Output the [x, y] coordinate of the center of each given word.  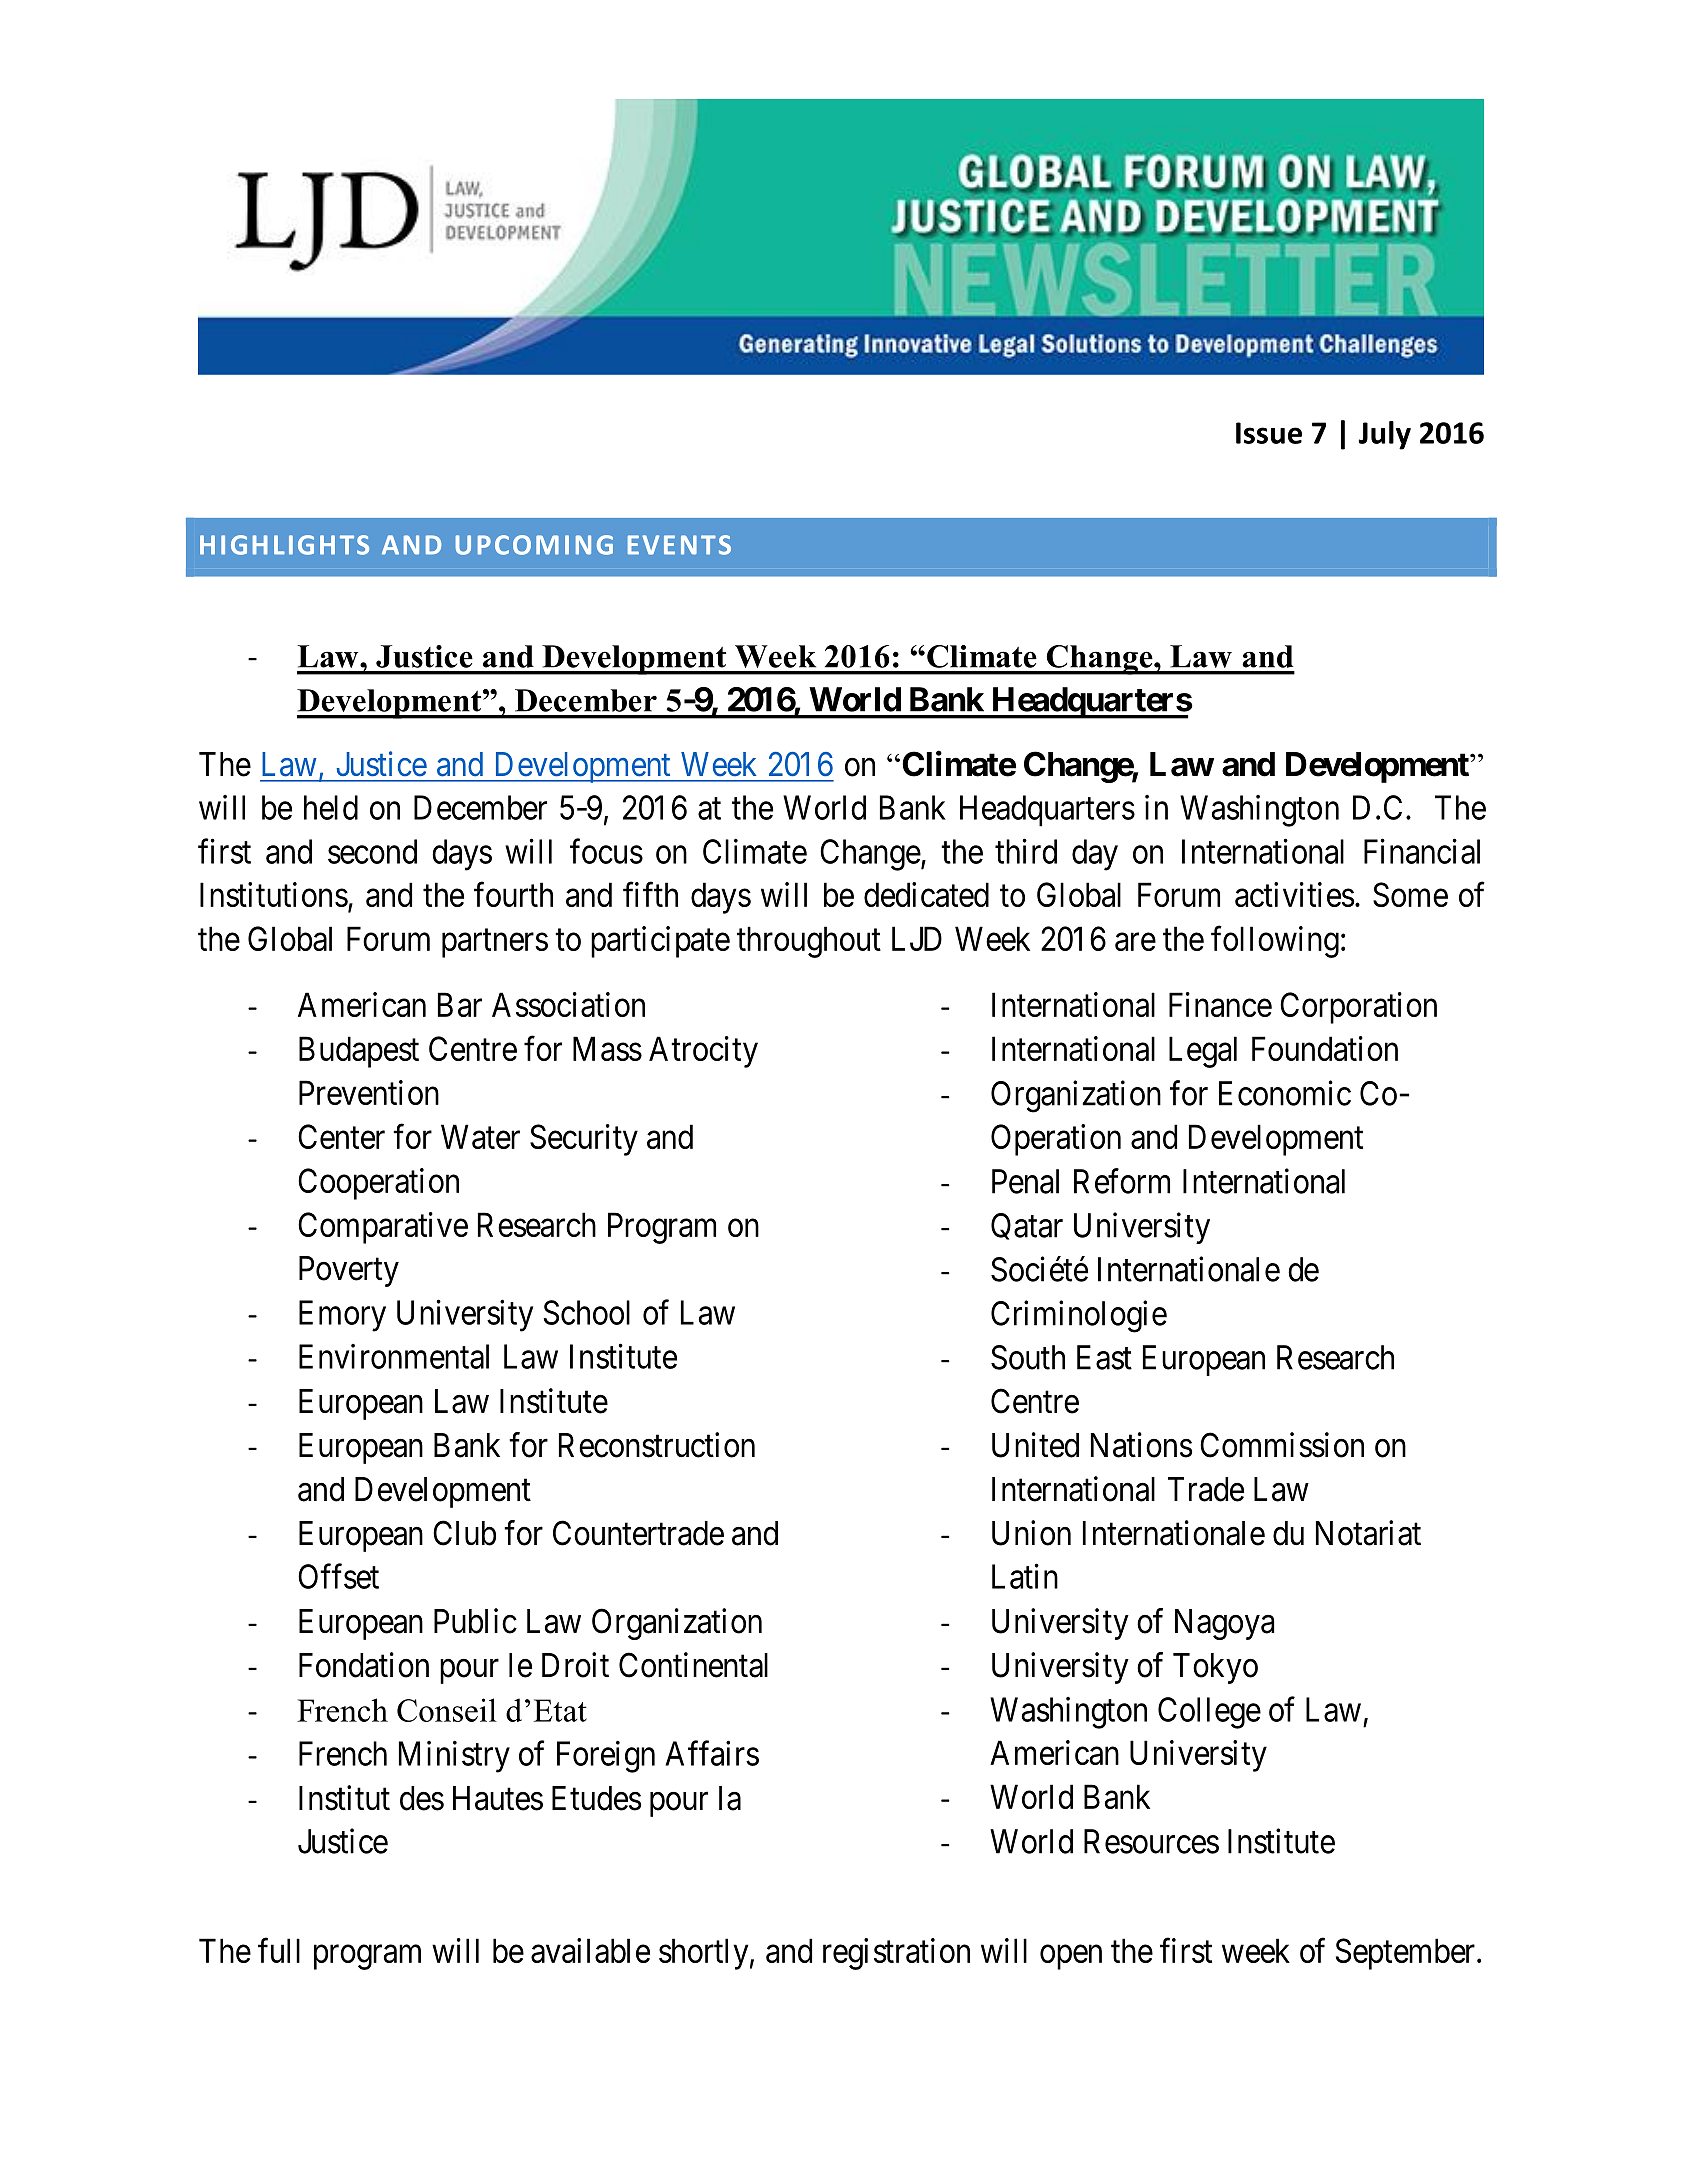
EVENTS [679, 545]
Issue [1269, 433]
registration [896, 1954]
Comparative [383, 1228]
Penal [1025, 1181]
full [279, 1950]
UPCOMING [534, 545]
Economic [1285, 1093]
